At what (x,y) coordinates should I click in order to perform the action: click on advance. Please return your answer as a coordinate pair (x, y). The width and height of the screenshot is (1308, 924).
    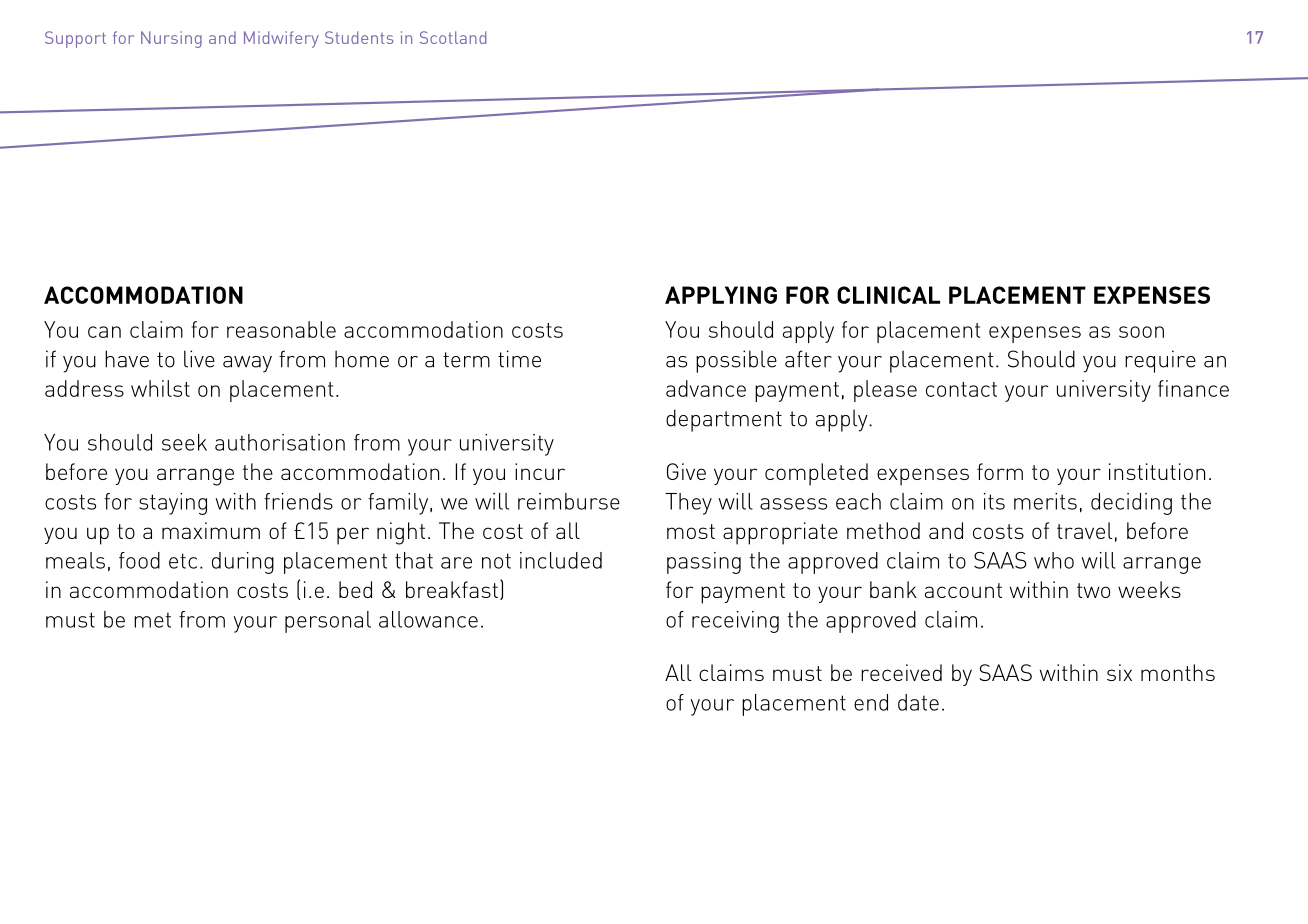
    Looking at the image, I should click on (706, 388).
